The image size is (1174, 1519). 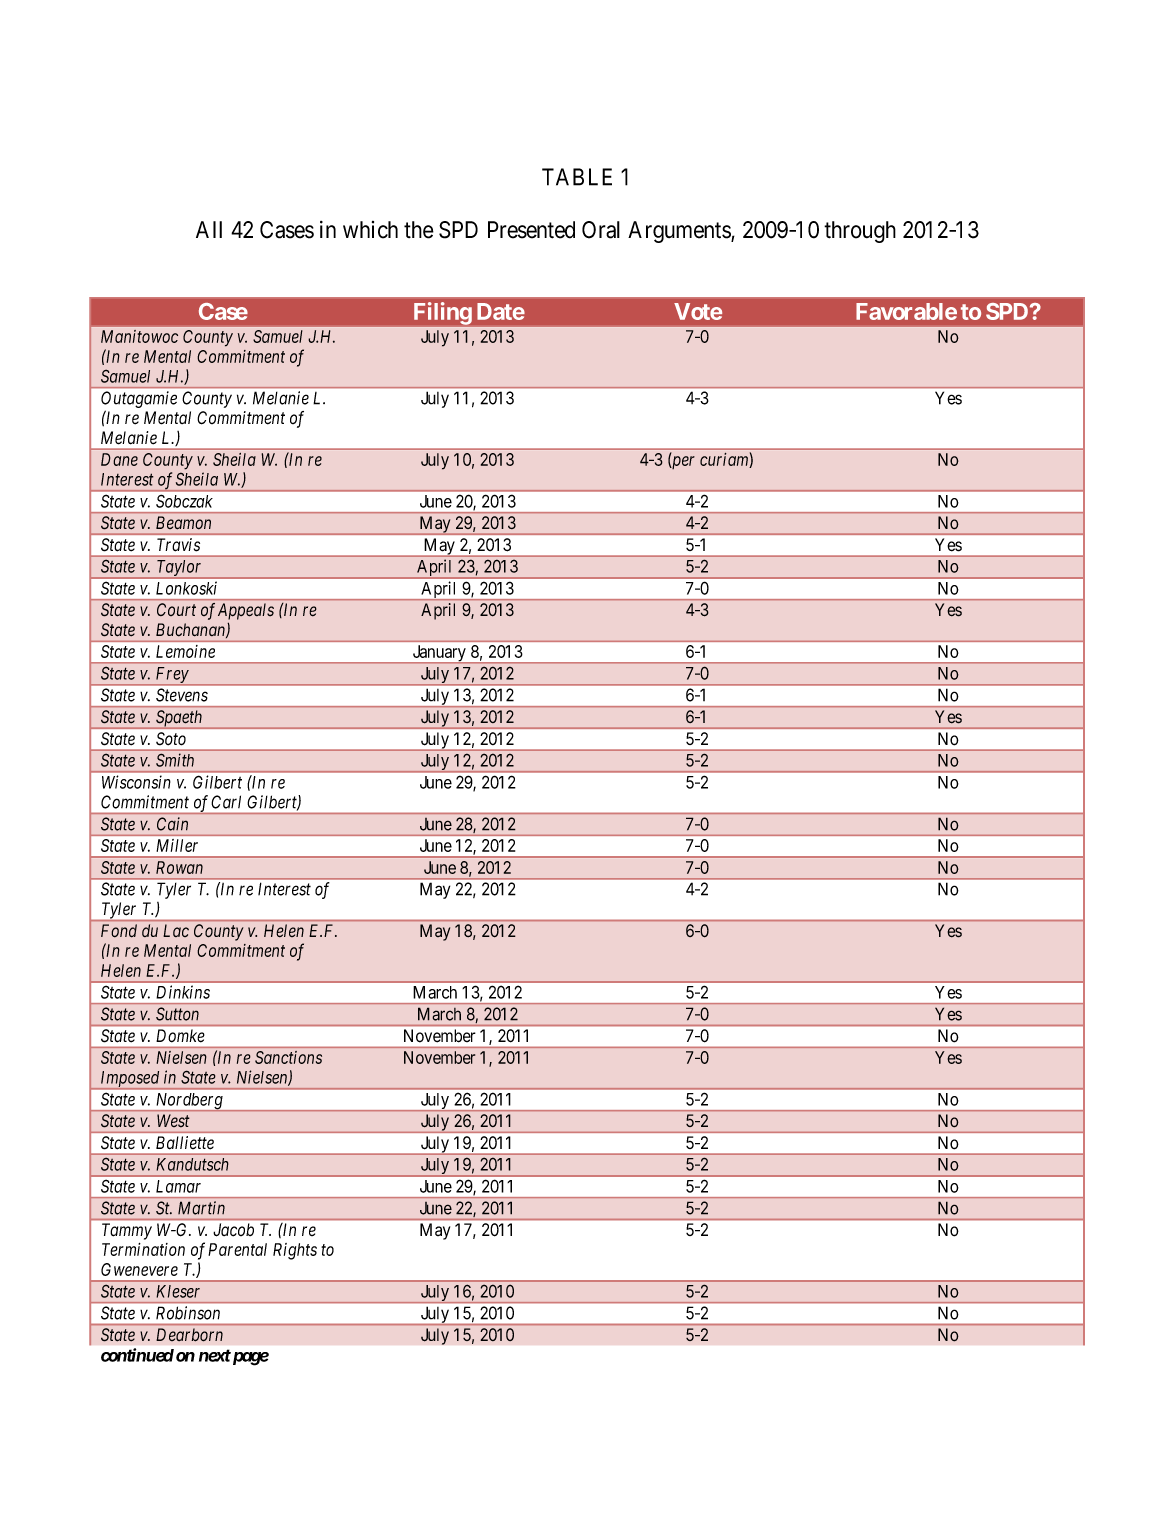 I want to click on Rights, so click(x=295, y=1251).
